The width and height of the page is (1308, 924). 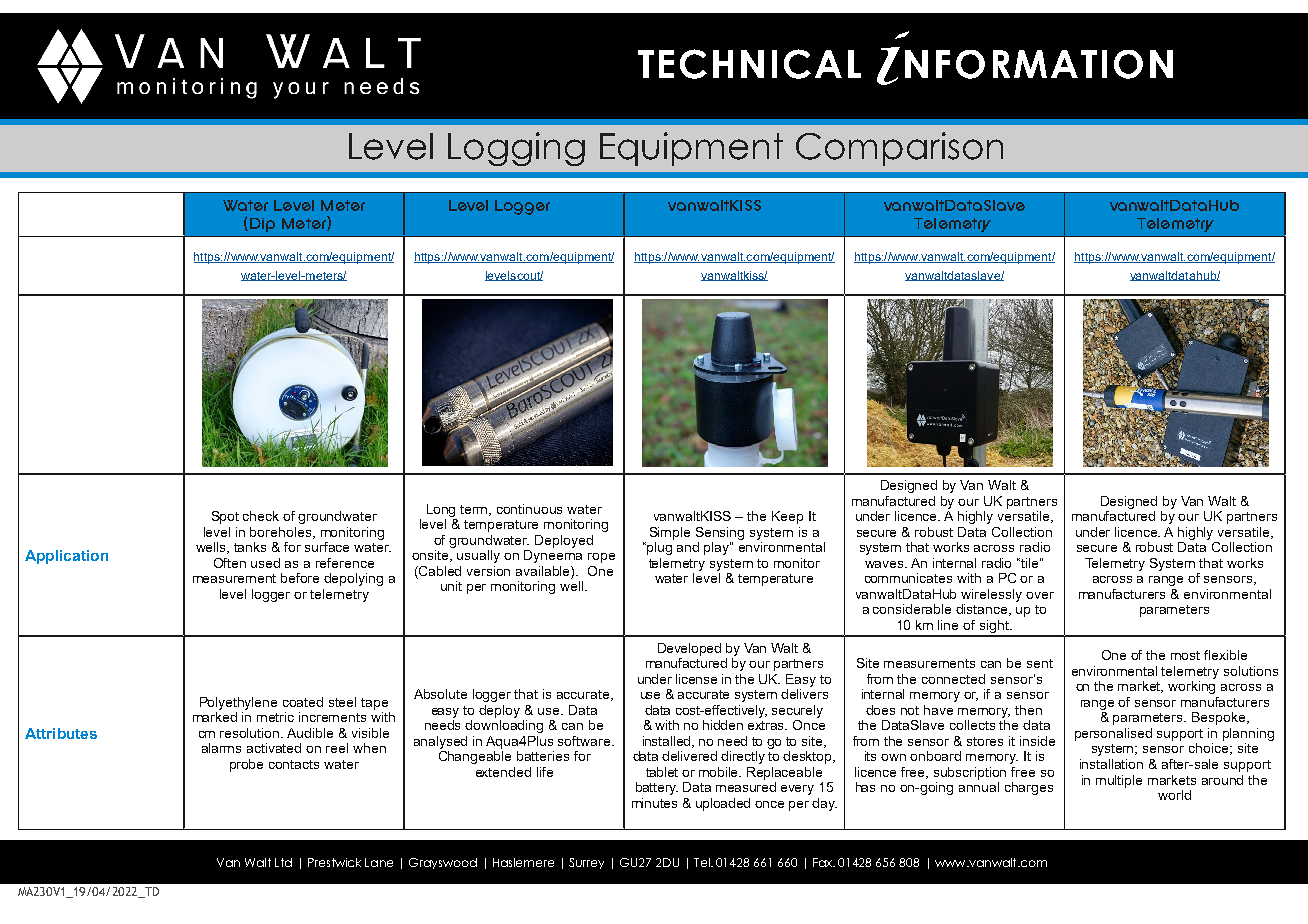 I want to click on TECHNICAL, so click(x=749, y=64).
